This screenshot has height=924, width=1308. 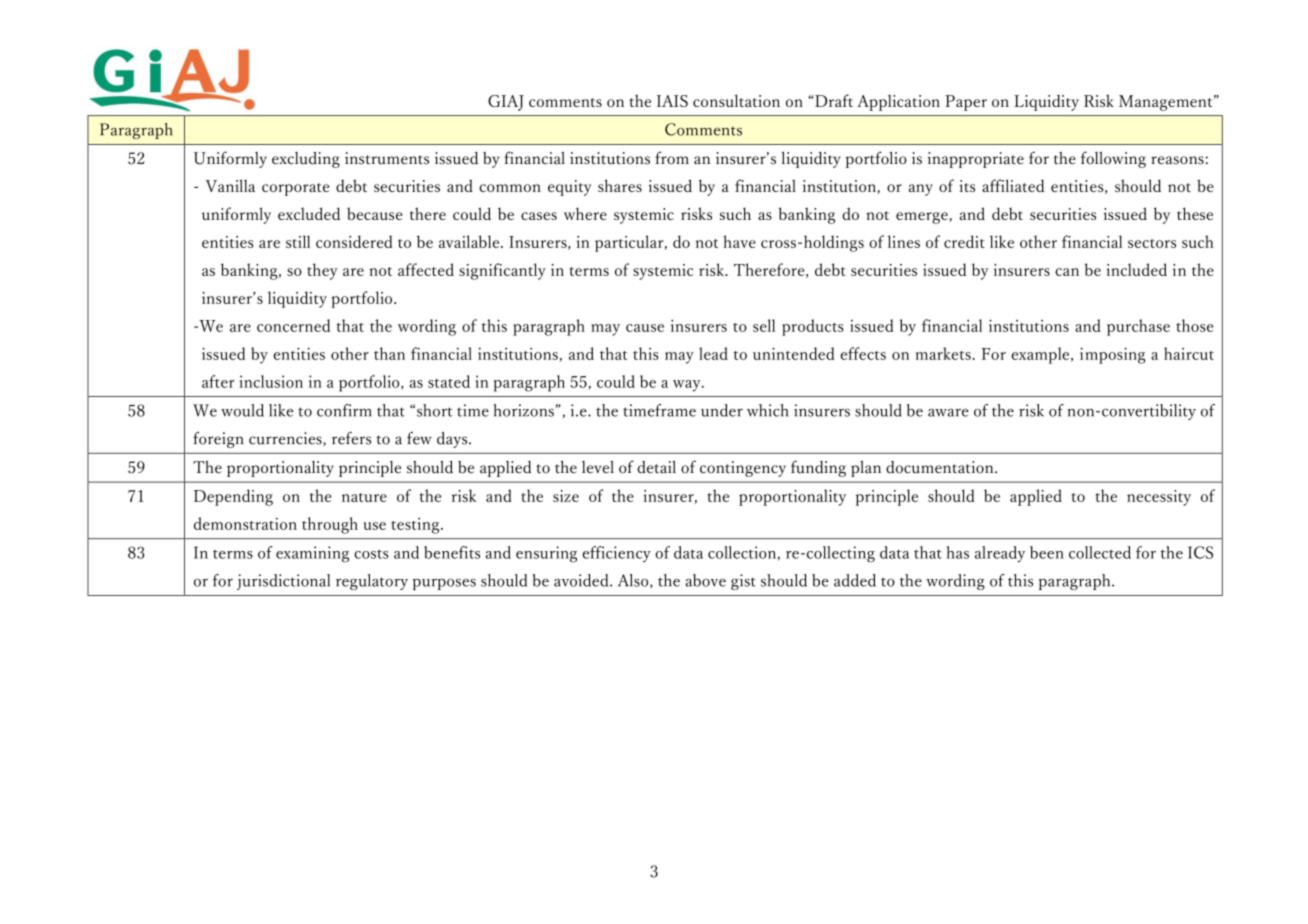 What do you see at coordinates (1100, 552) in the screenshot?
I see `collected` at bounding box center [1100, 552].
